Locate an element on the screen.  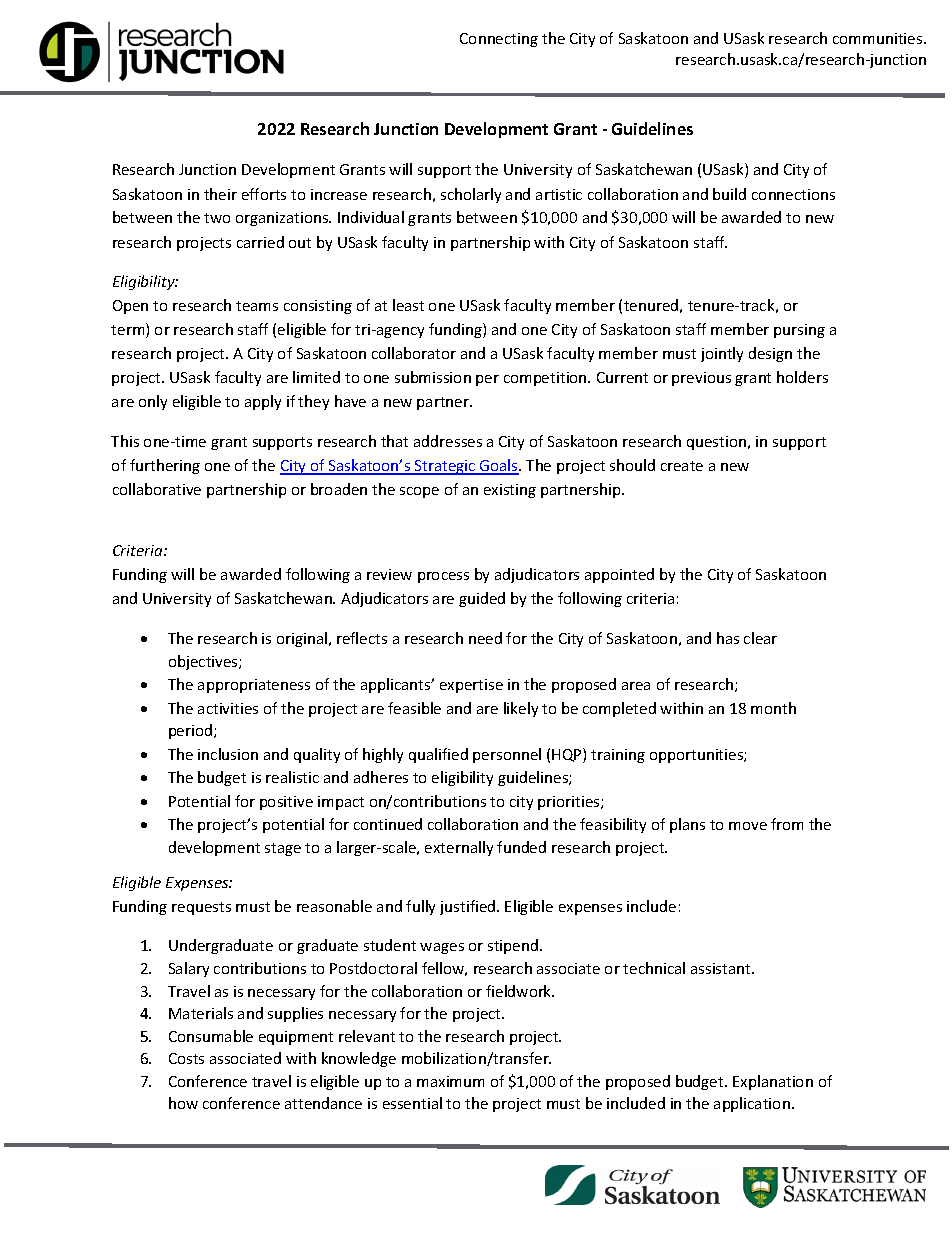
clear is located at coordinates (760, 638).
